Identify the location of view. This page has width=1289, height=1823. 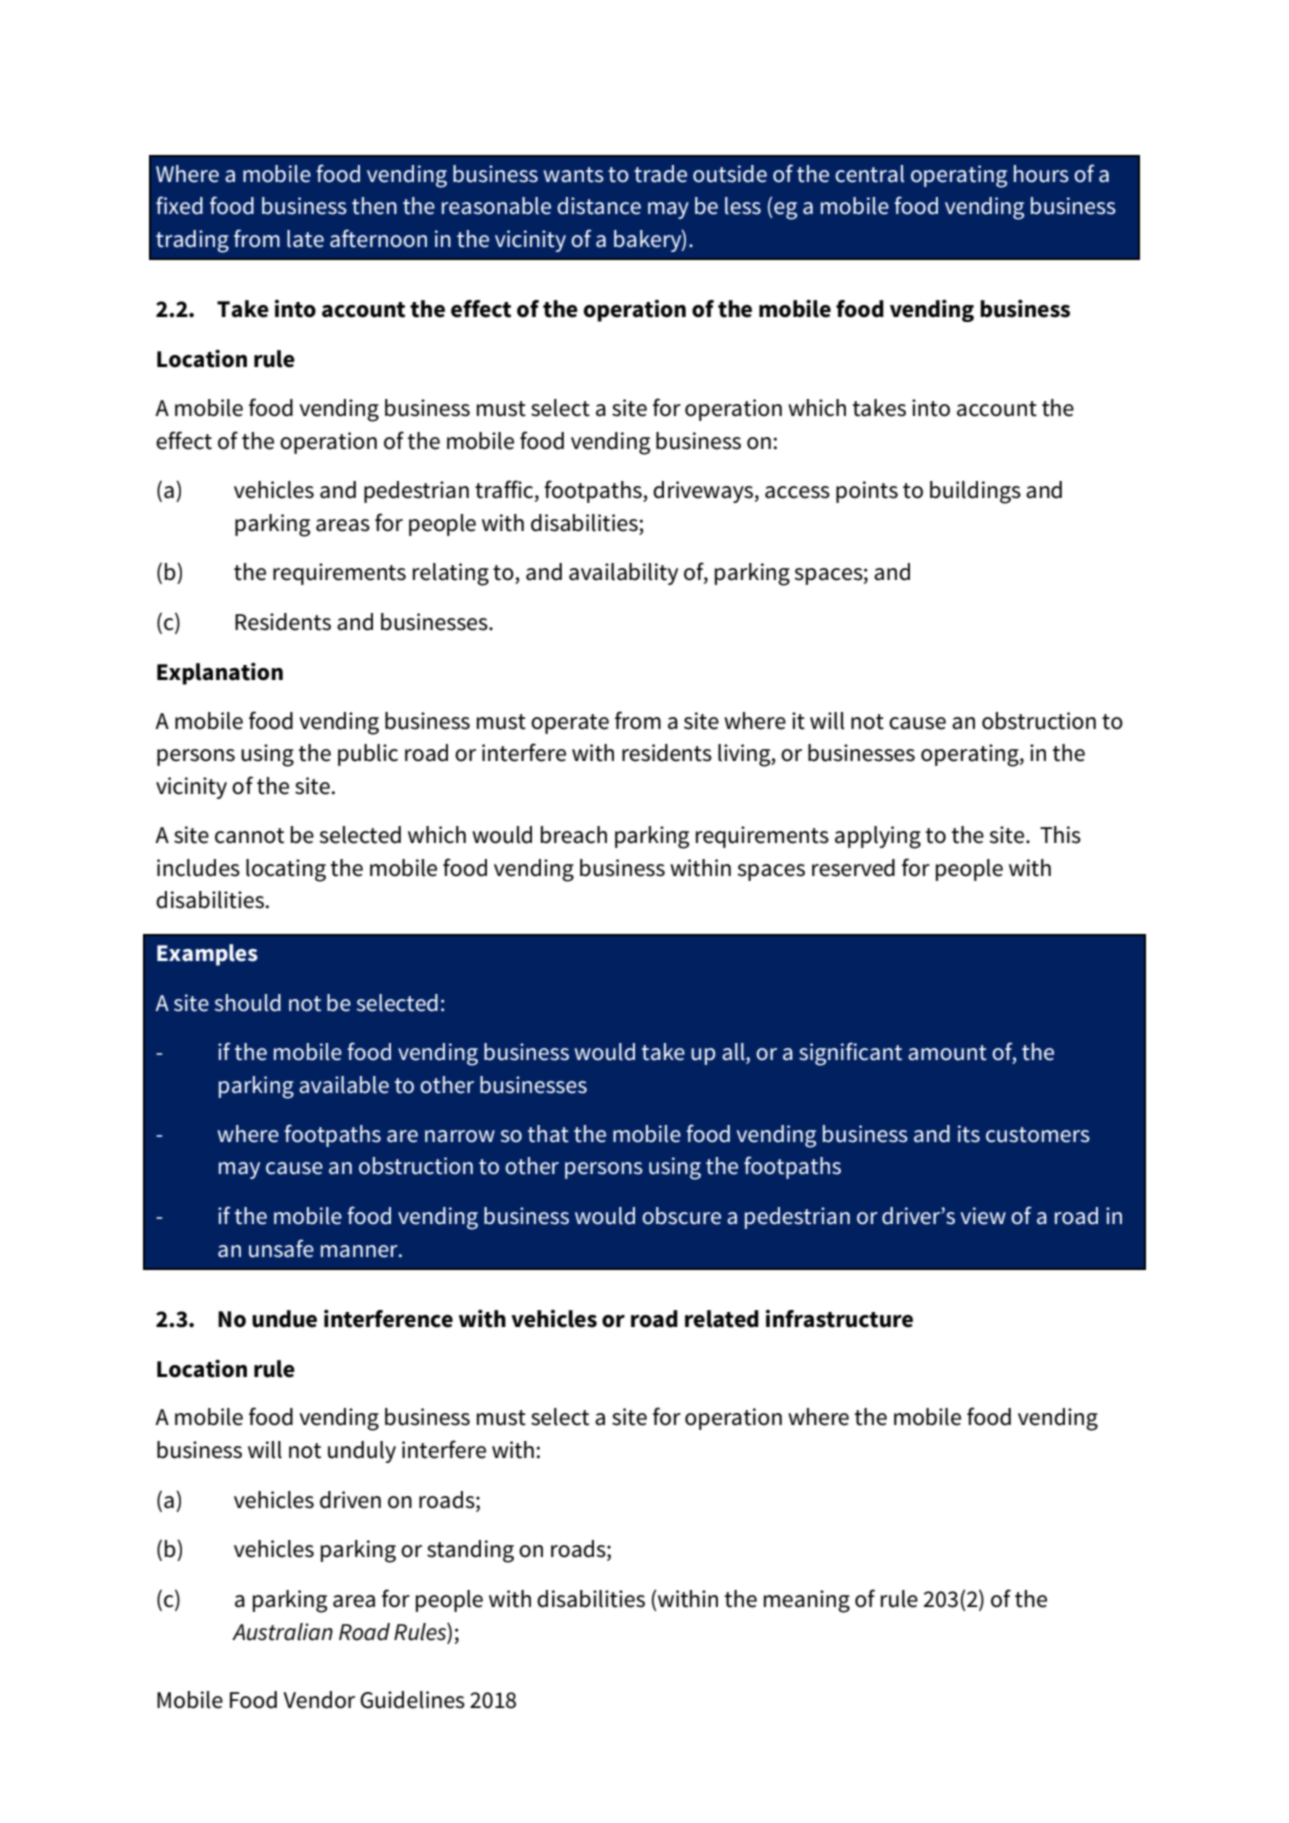
(983, 1216).
